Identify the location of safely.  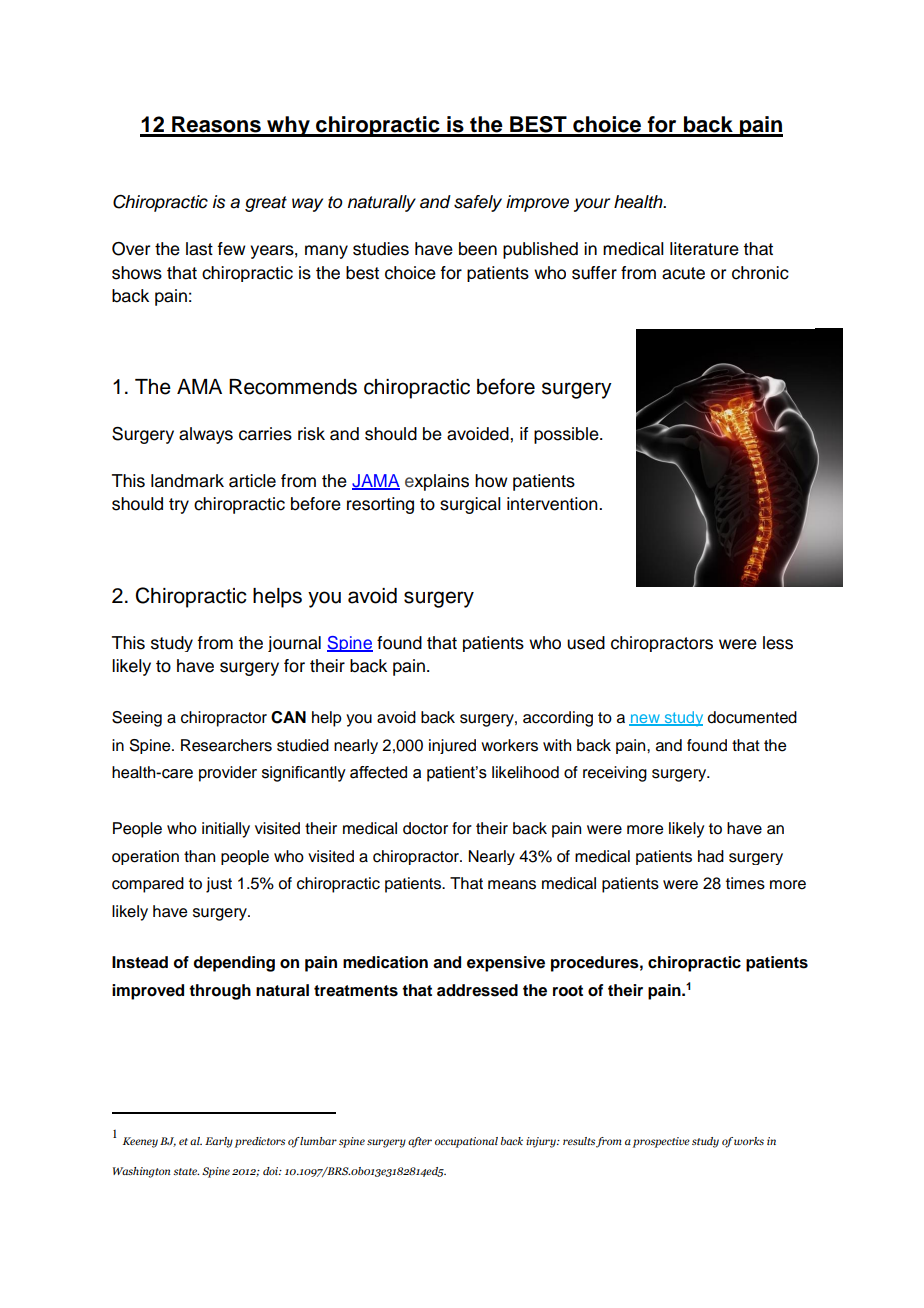
(478, 203).
